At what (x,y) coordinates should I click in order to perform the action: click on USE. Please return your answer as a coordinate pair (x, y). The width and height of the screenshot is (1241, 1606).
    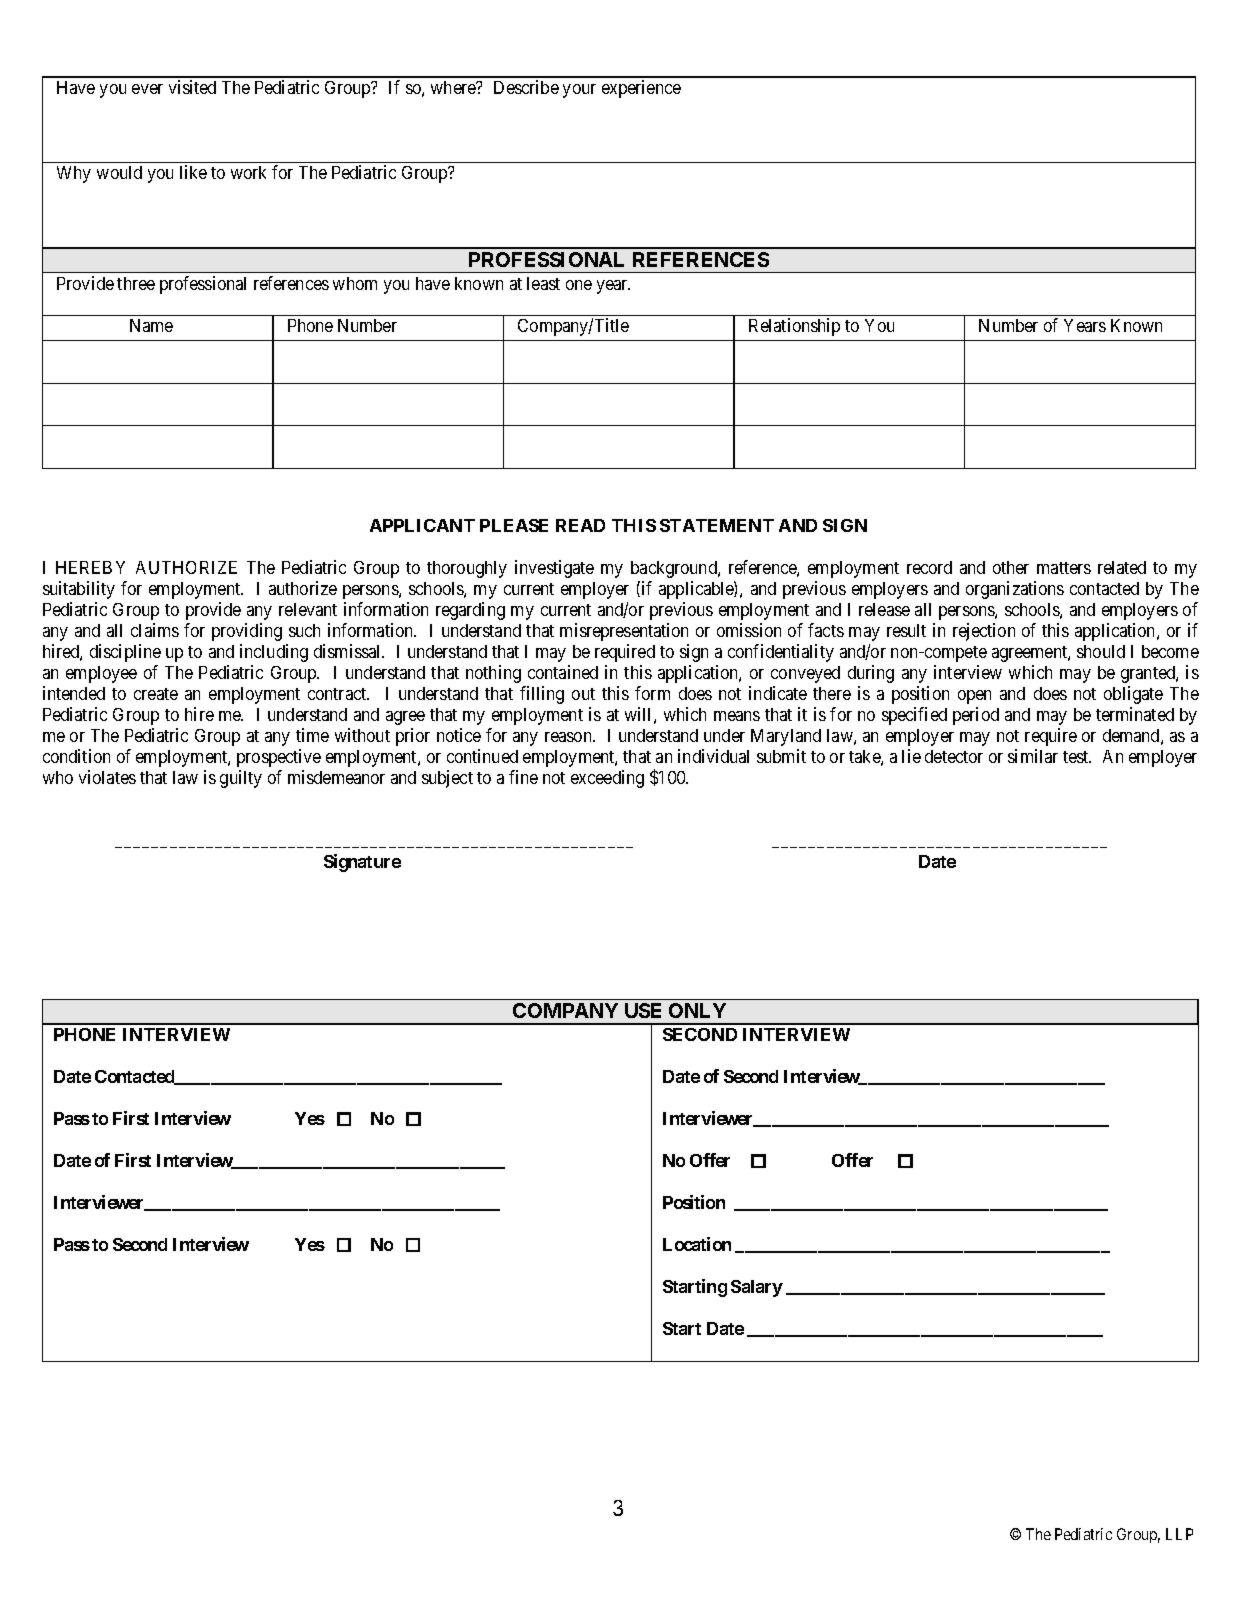
    Looking at the image, I should click on (643, 1010).
